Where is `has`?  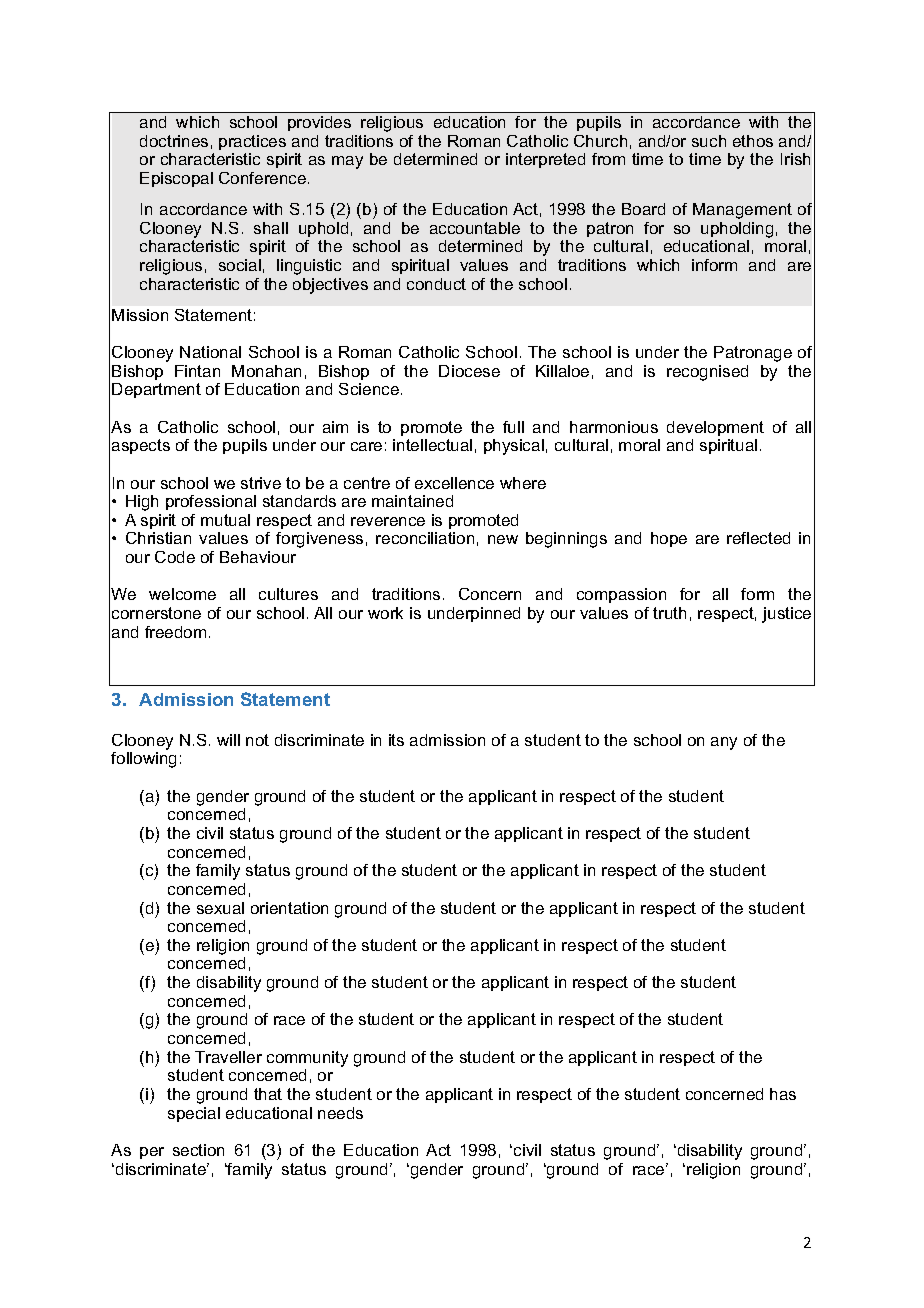 has is located at coordinates (783, 1094).
